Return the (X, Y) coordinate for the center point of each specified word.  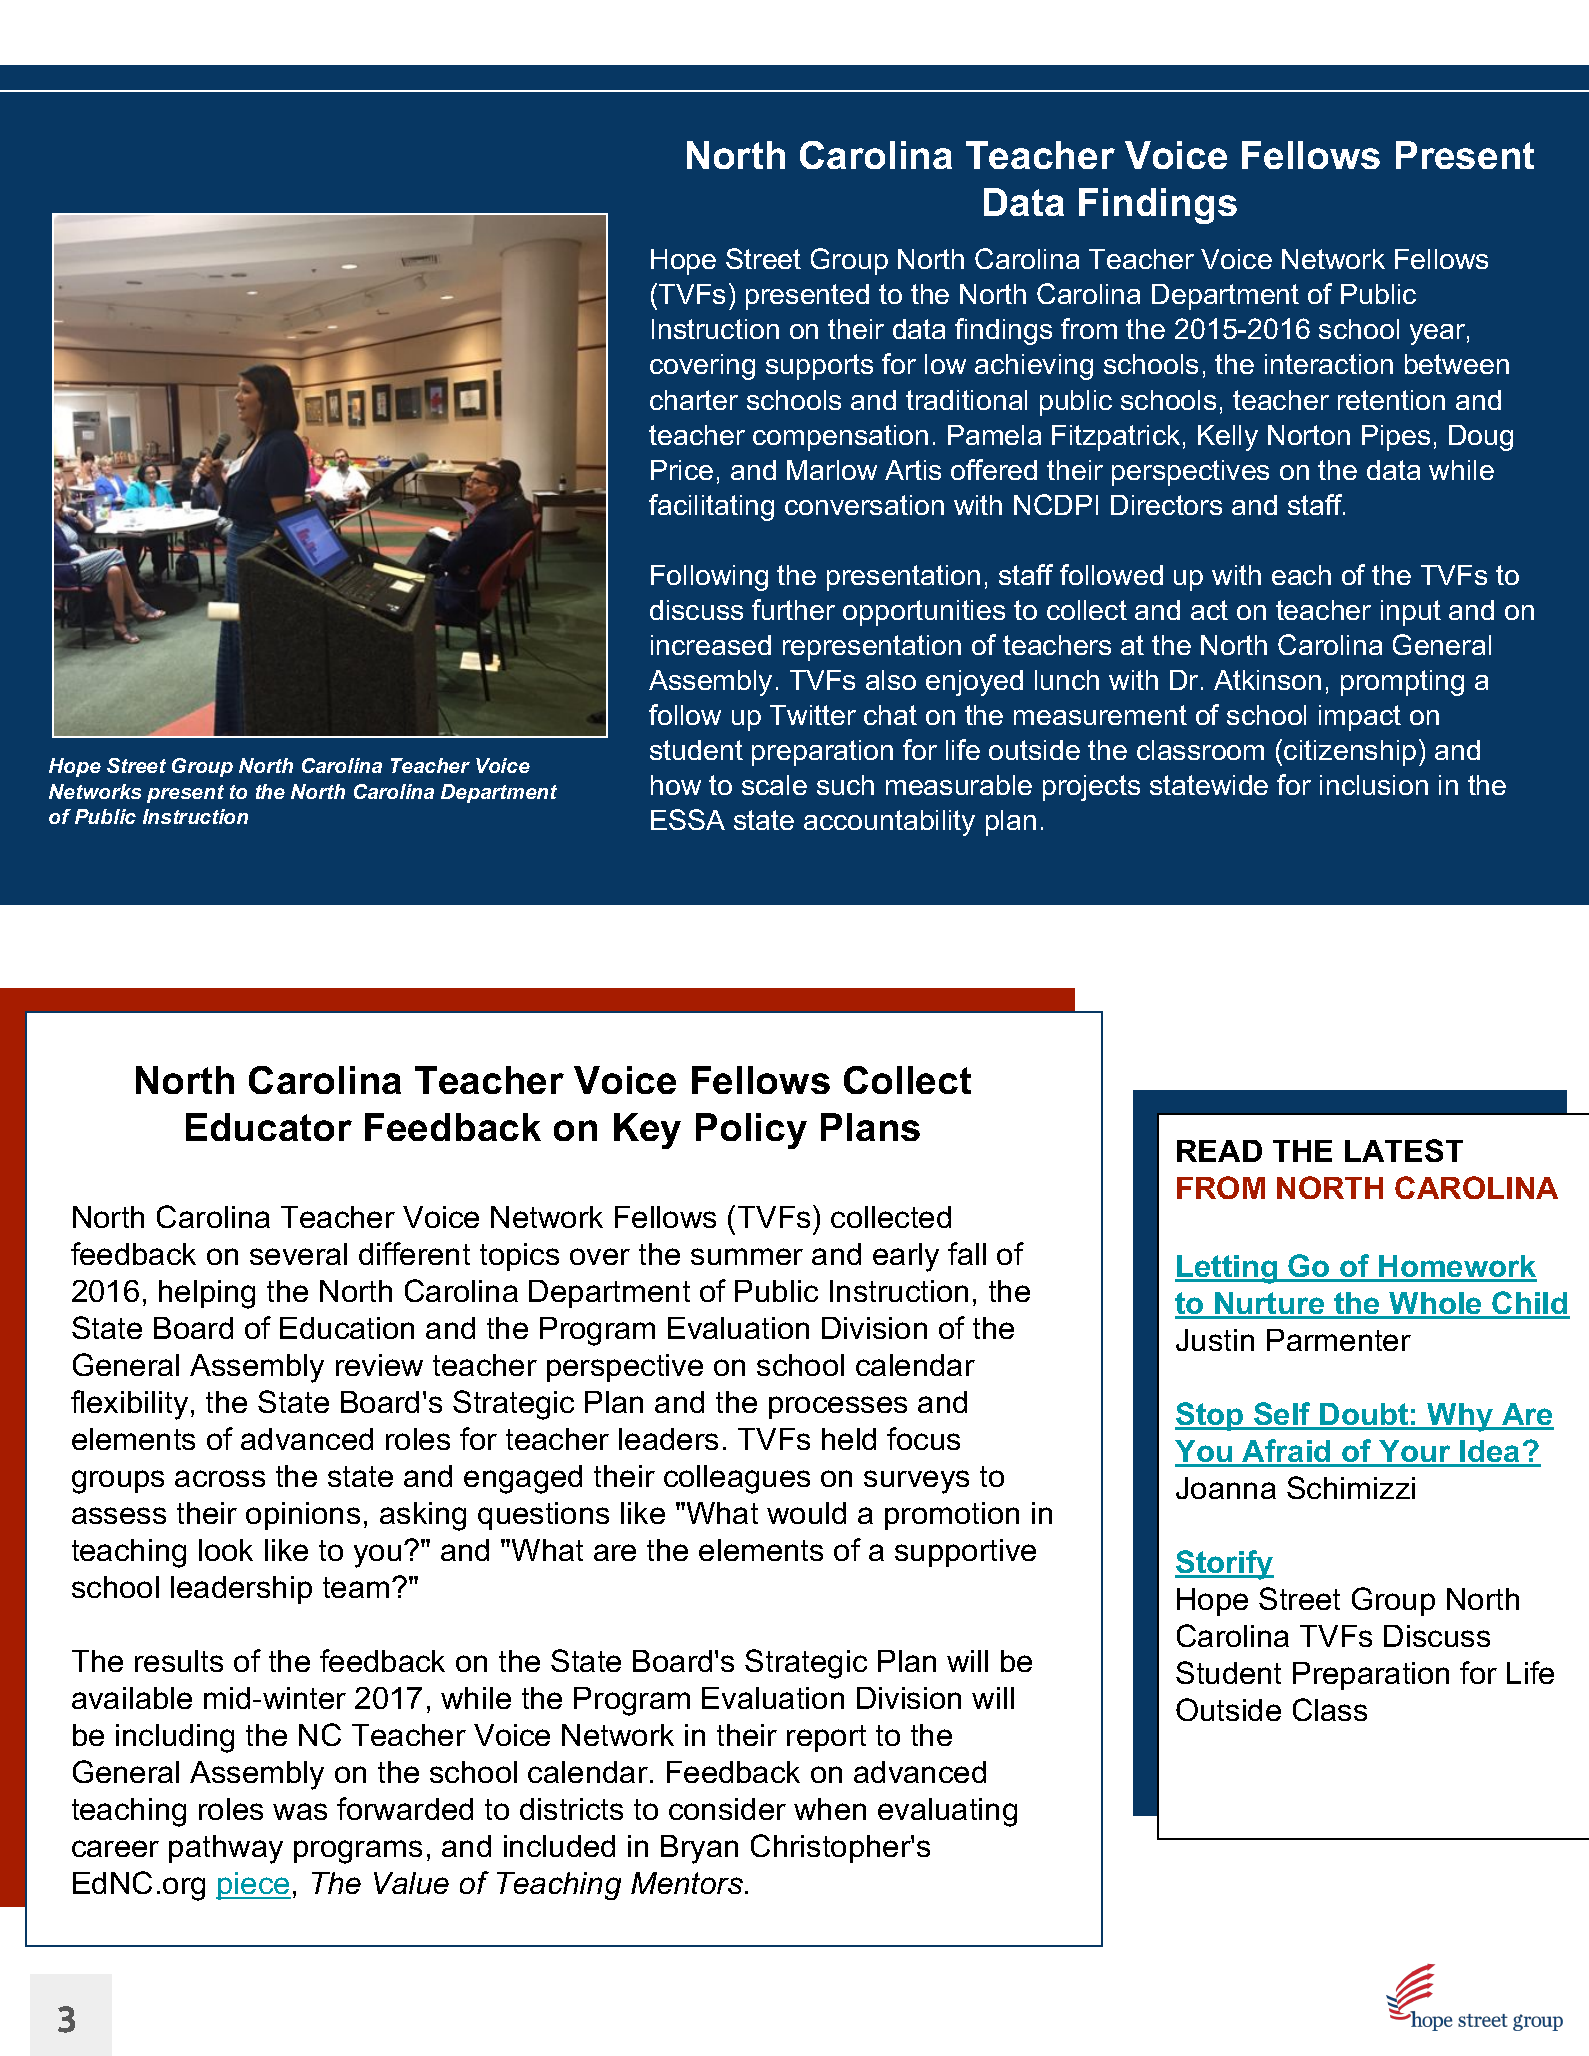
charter (694, 400)
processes (838, 1407)
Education (347, 1328)
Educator (269, 1127)
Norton (1309, 435)
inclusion (1374, 785)
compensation (840, 438)
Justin (1215, 1340)
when (830, 1809)
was (300, 1811)
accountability (889, 823)
